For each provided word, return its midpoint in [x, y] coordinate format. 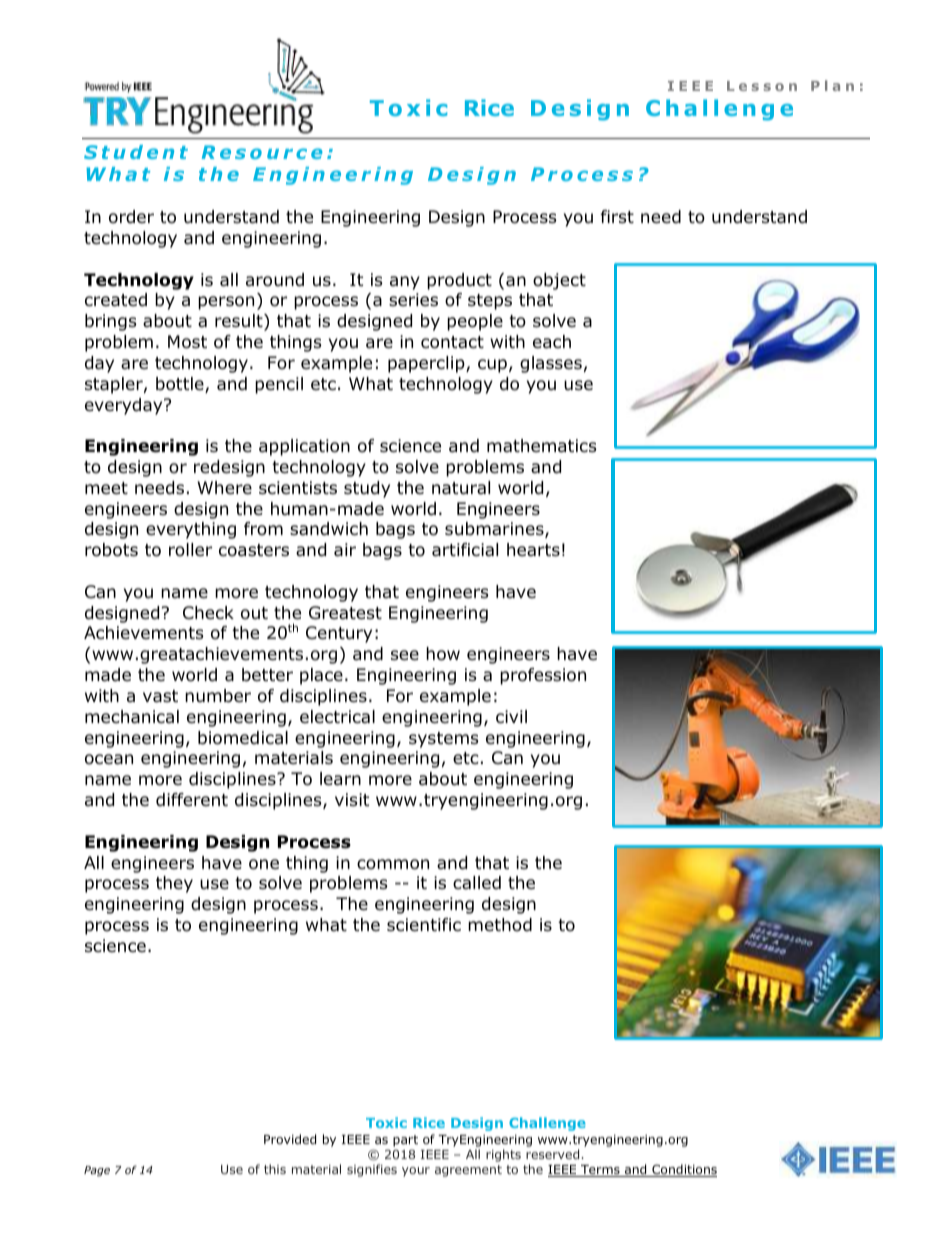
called [477, 883]
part [405, 1141]
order [131, 217]
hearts [533, 550]
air [345, 550]
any [405, 283]
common [393, 864]
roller [190, 550]
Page [97, 1171]
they [174, 884]
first [617, 216]
